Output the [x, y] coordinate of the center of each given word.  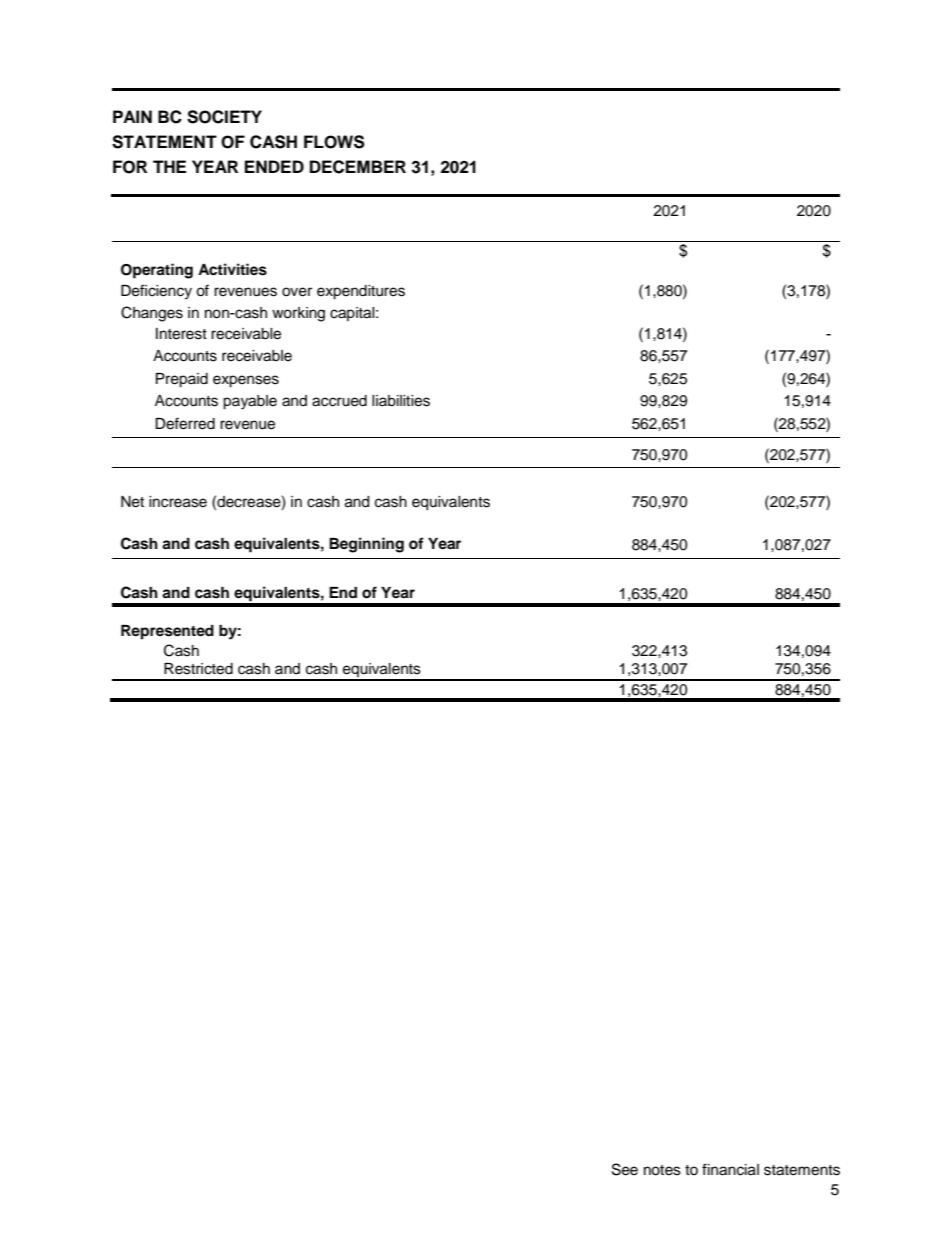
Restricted [198, 669]
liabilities [401, 401]
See [625, 1169]
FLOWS [334, 142]
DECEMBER [358, 167]
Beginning [366, 545]
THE [169, 166]
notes [662, 1170]
